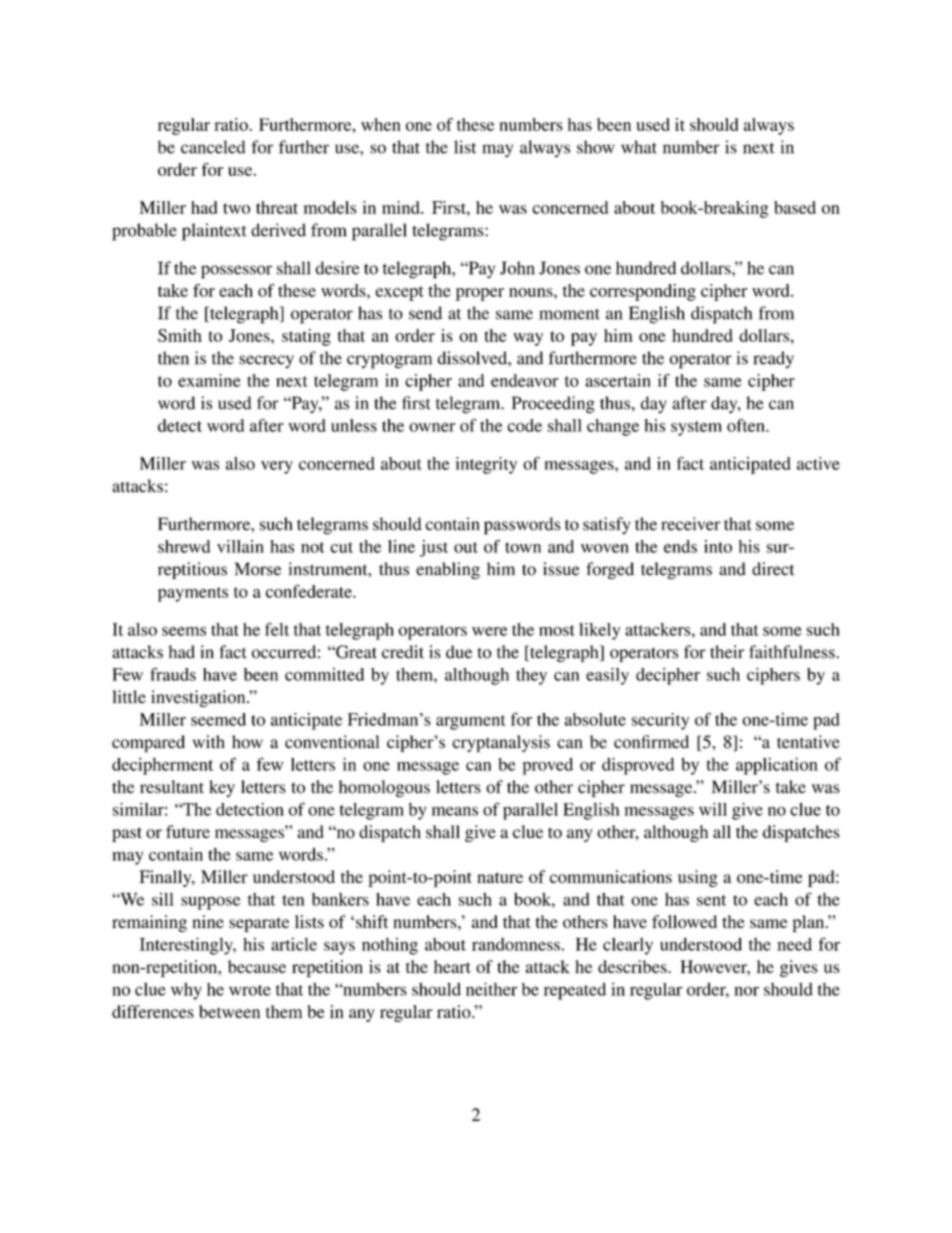 This image has width=952, height=1233. What do you see at coordinates (448, 570) in the image?
I see `enabling` at bounding box center [448, 570].
